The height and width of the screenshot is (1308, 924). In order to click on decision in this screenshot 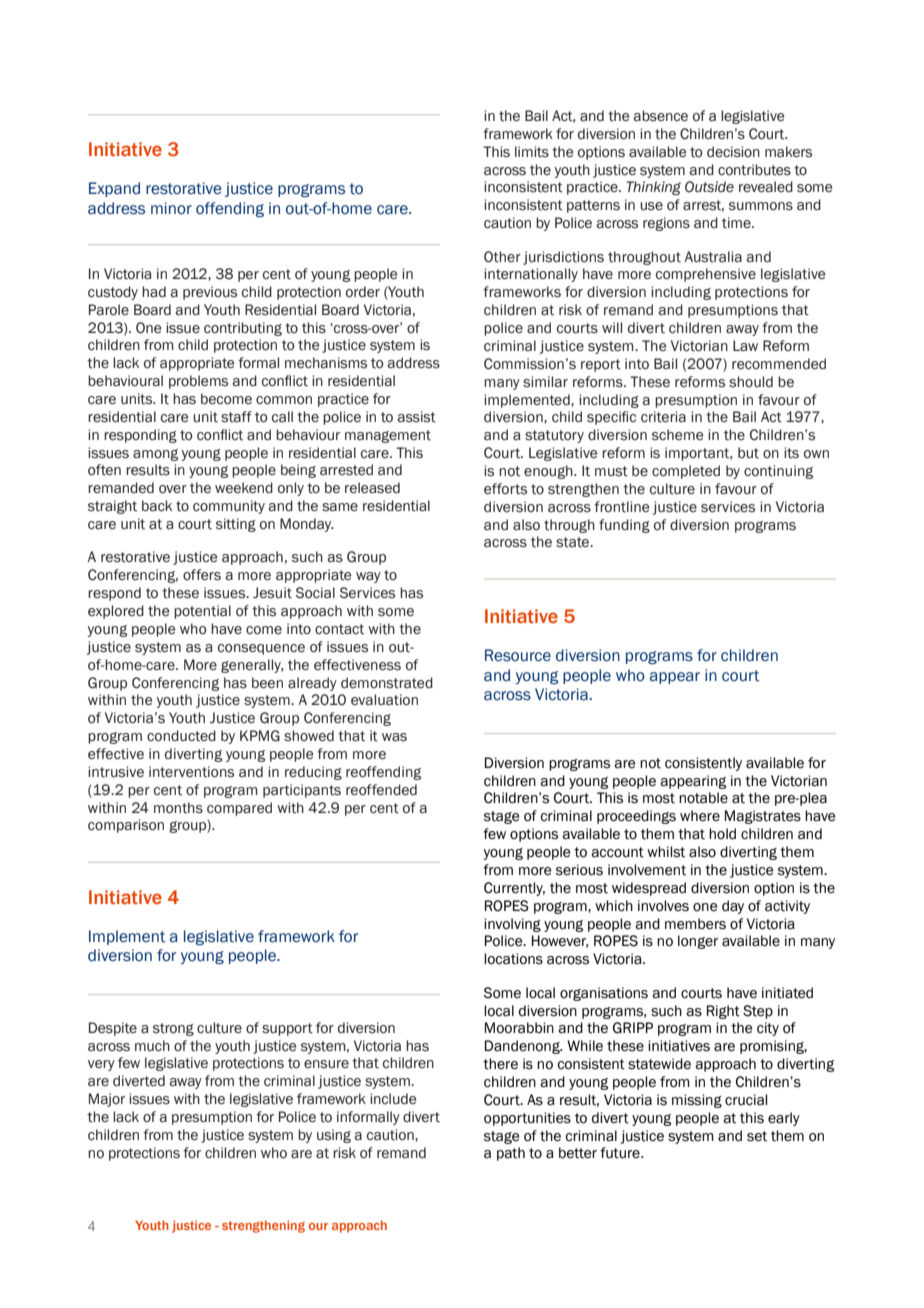, I will do `click(733, 152)`.
